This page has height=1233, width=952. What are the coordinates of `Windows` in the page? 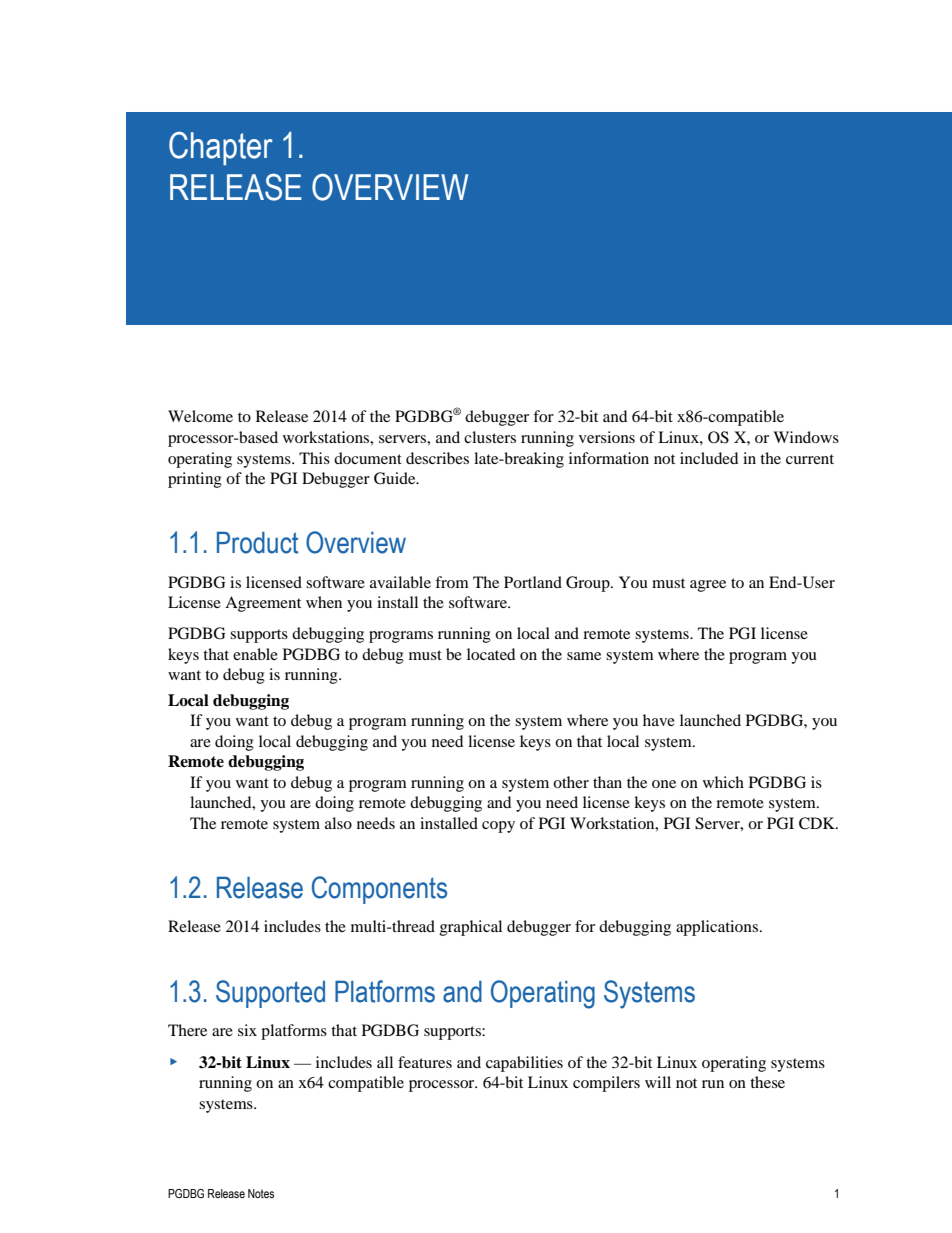 It's located at (806, 437).
